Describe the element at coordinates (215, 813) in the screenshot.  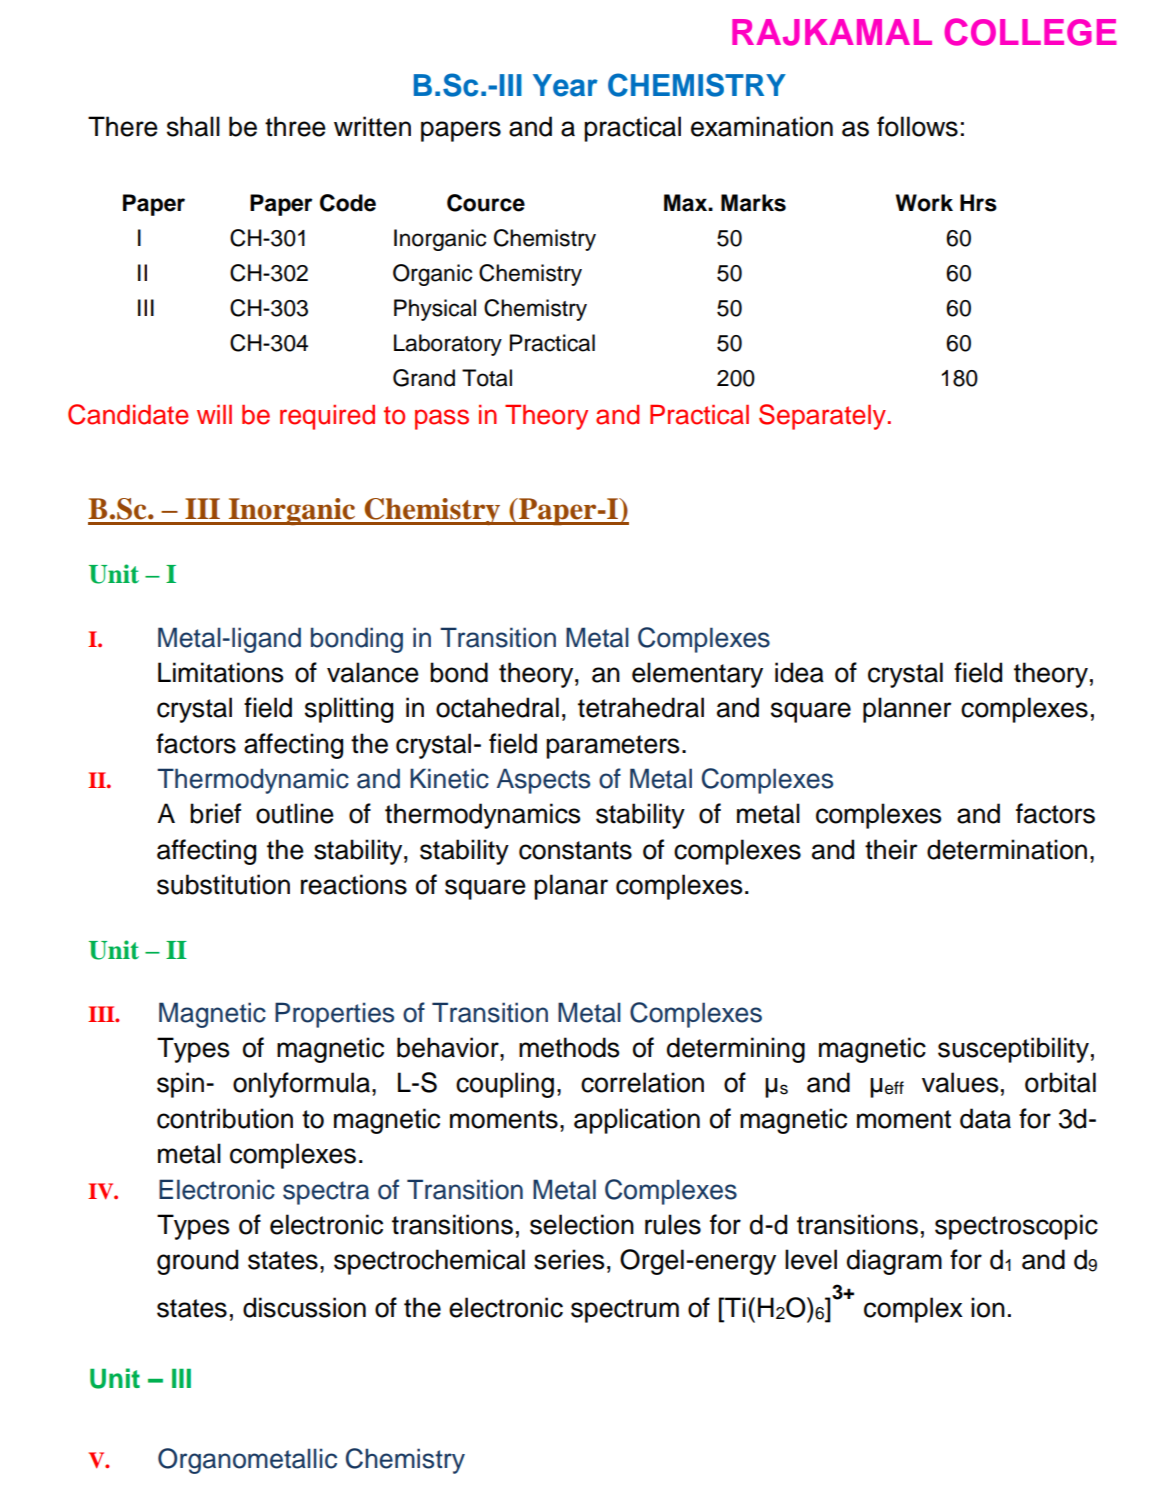
I see `brief` at that location.
